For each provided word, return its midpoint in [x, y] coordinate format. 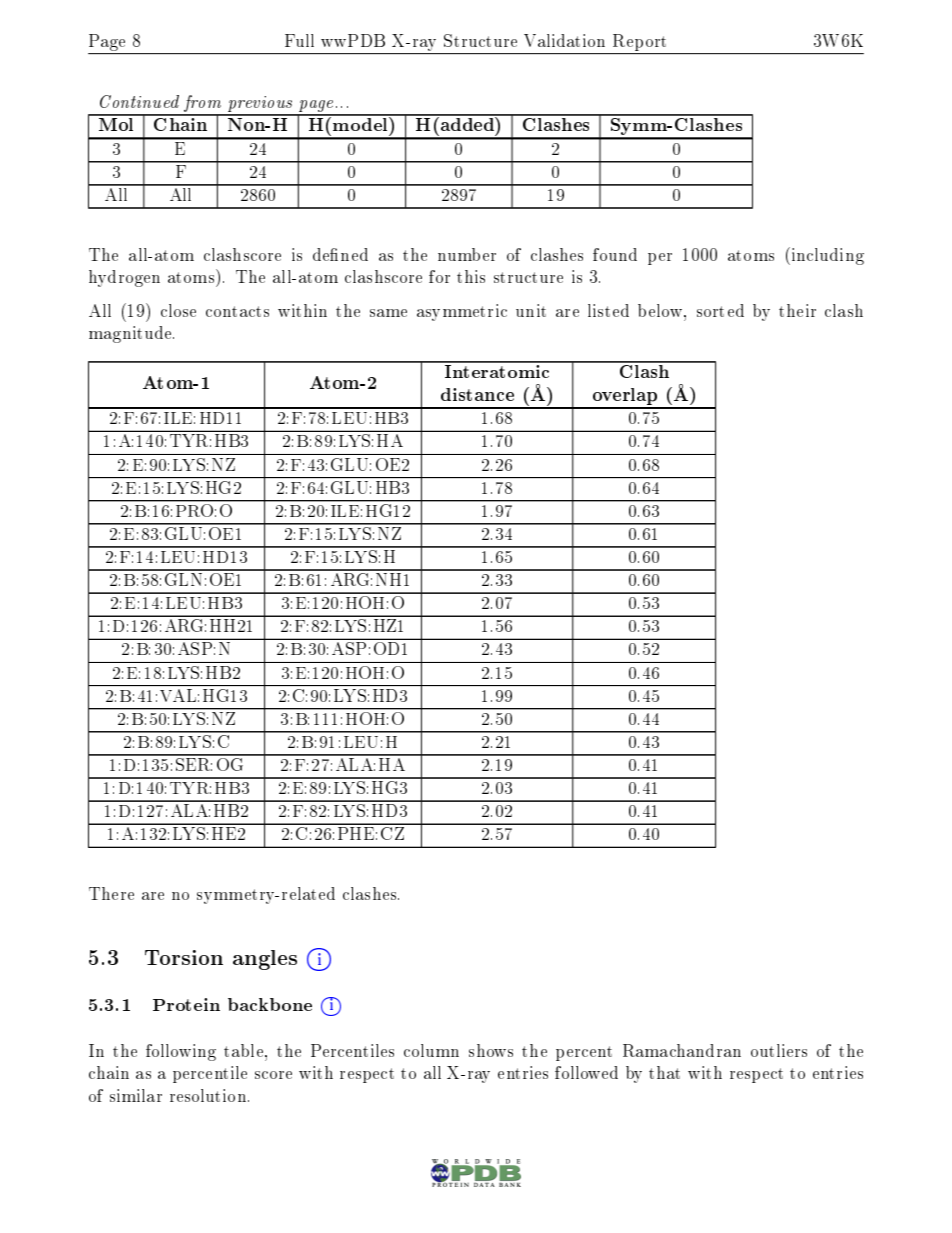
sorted [720, 310]
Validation [564, 40]
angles [265, 960]
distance [477, 394]
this [471, 276]
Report [639, 42]
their [797, 310]
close [178, 310]
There [111, 893]
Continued [139, 101]
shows [491, 1050]
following [181, 1052]
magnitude [131, 334]
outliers [779, 1050]
